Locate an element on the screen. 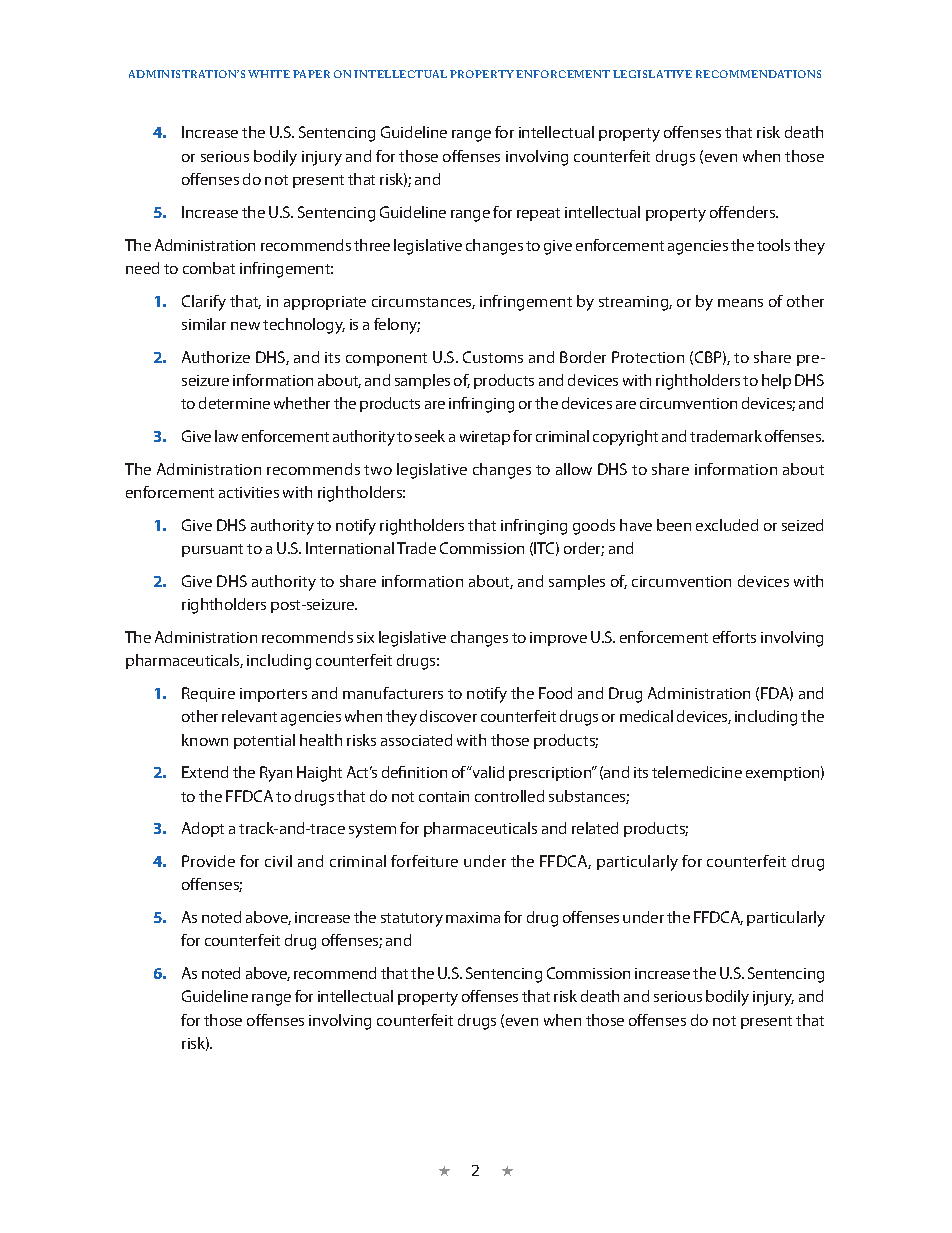 Image resolution: width=952 pixels, height=1233 pixels. excluded is located at coordinates (727, 525).
